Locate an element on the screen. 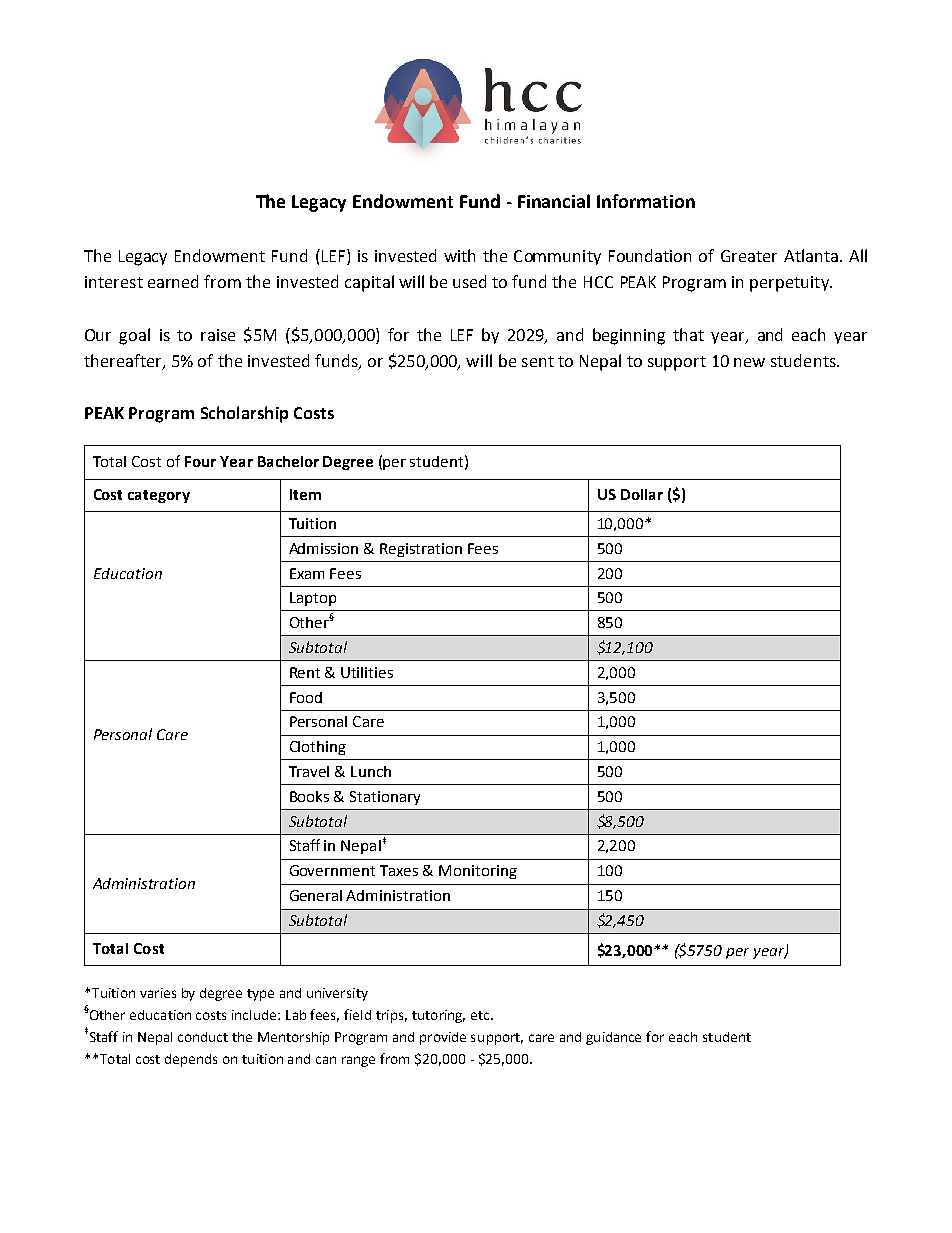 The width and height of the screenshot is (952, 1233). Monitoring is located at coordinates (478, 872).
